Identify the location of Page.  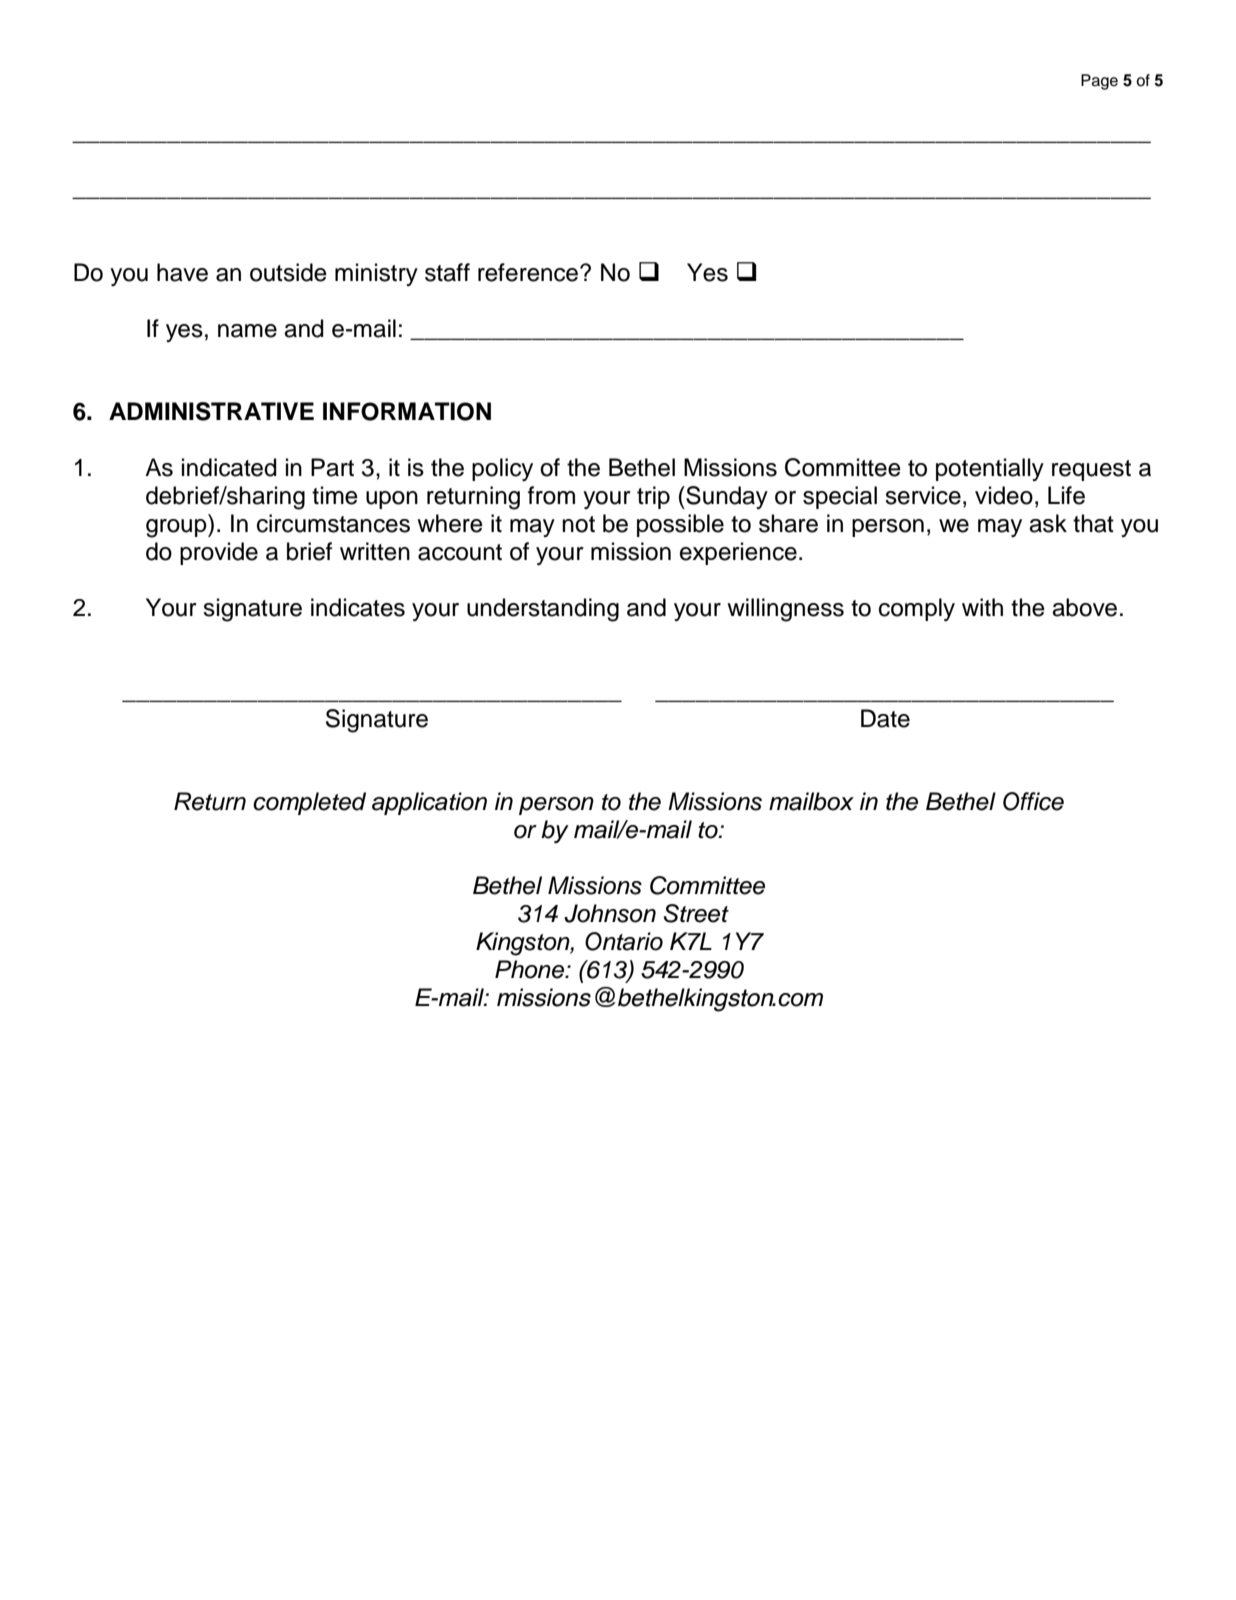
(1099, 82).
